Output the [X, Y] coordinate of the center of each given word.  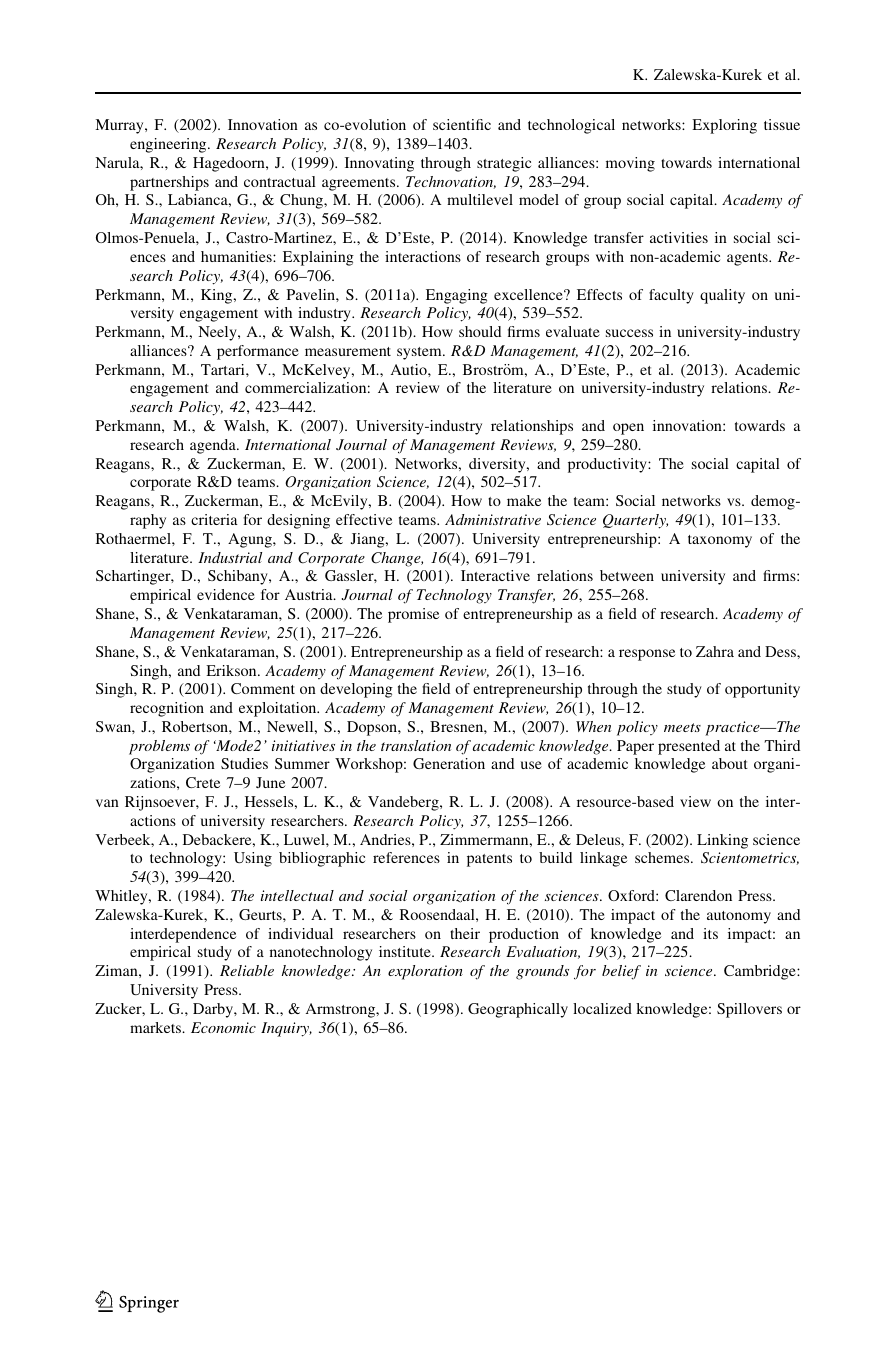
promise [413, 615]
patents [489, 860]
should [480, 331]
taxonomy [720, 541]
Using [253, 859]
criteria [214, 519]
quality [722, 296]
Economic [223, 1027]
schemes [663, 857]
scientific [462, 124]
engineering [169, 145]
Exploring [724, 126]
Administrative [493, 519]
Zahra [715, 651]
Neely [218, 333]
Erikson [232, 670]
